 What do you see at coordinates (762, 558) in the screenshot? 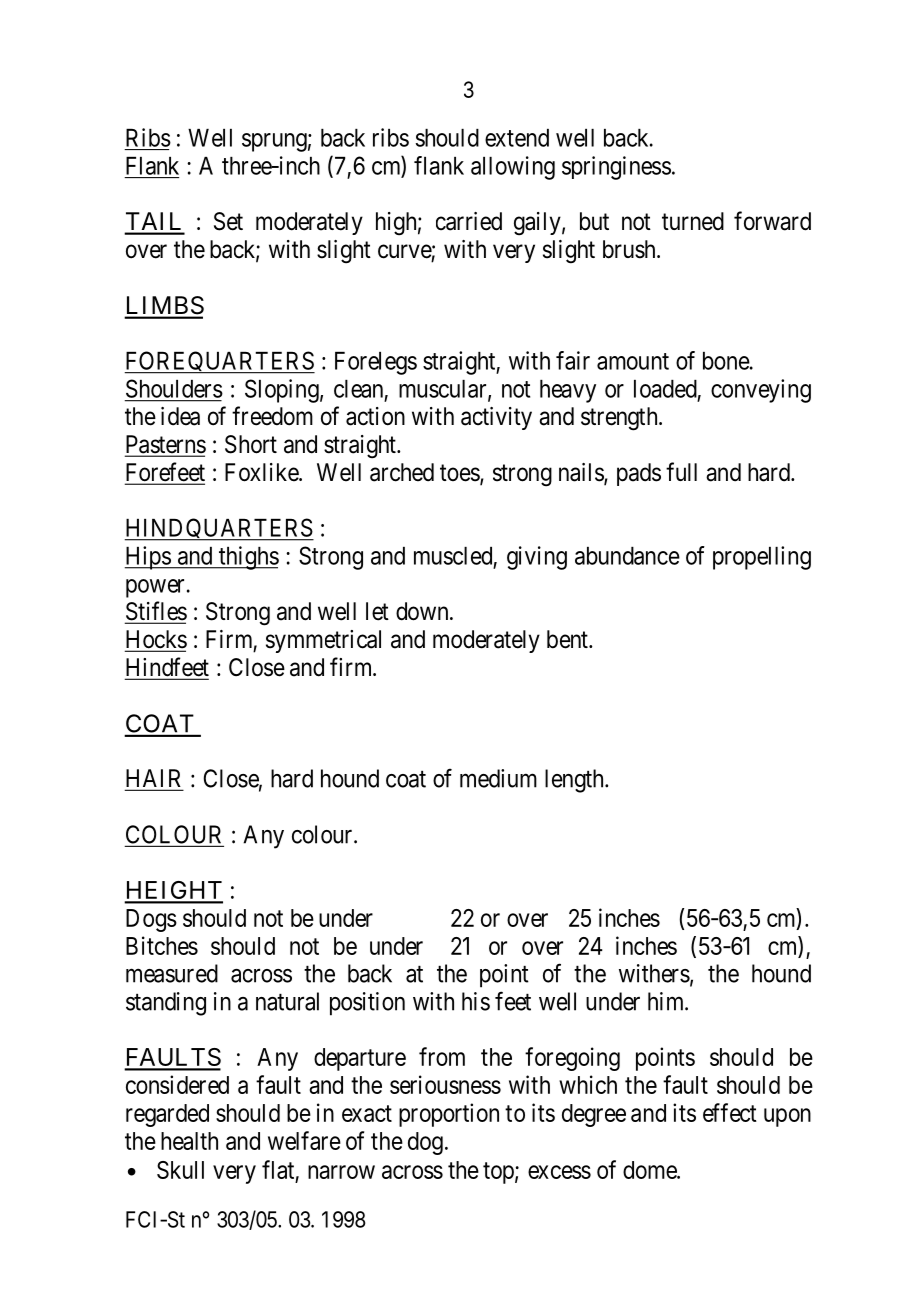
I see `propelling` at bounding box center [762, 558].
